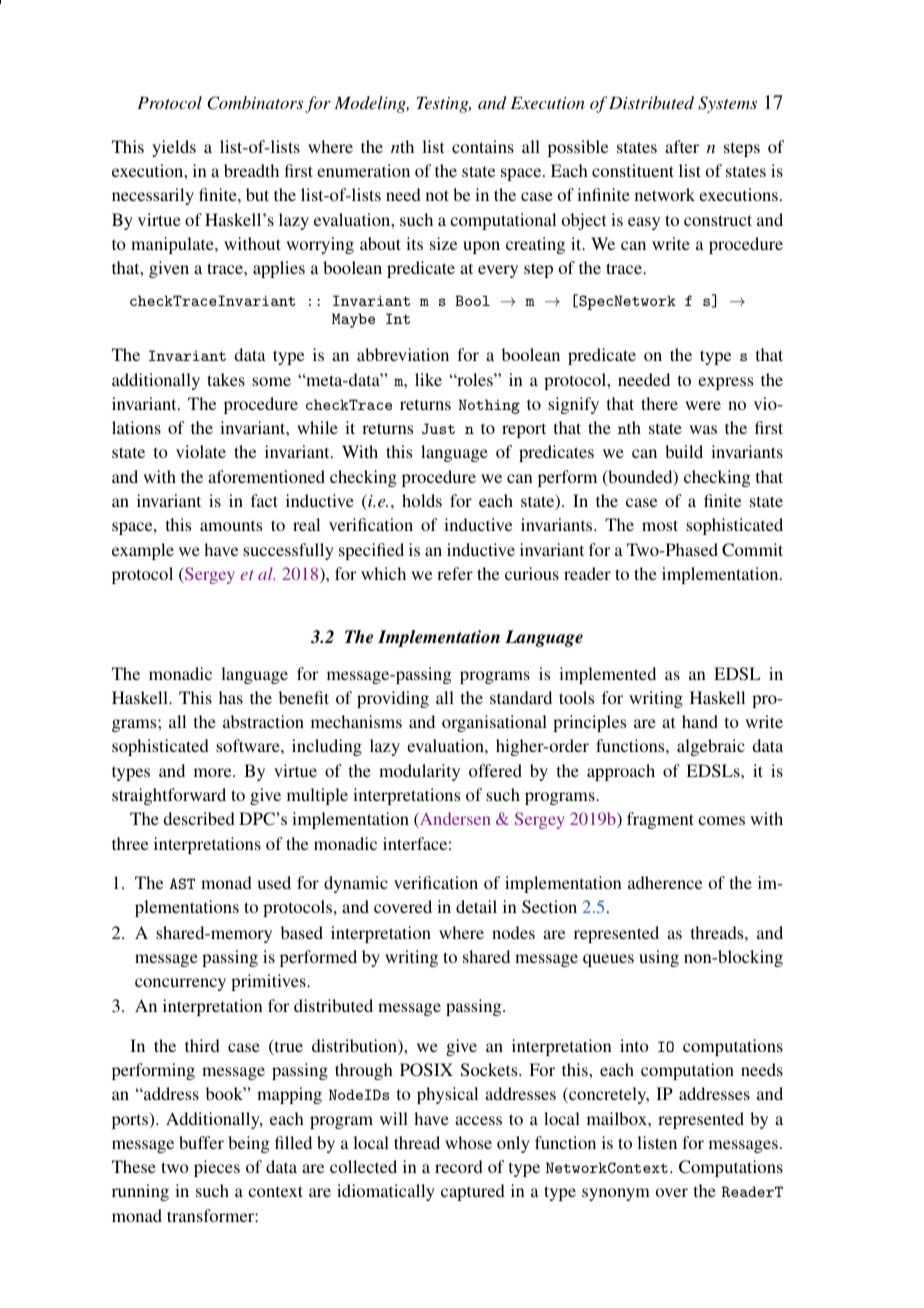 The height and width of the page is (1308, 924). I want to click on modularity, so click(419, 772).
